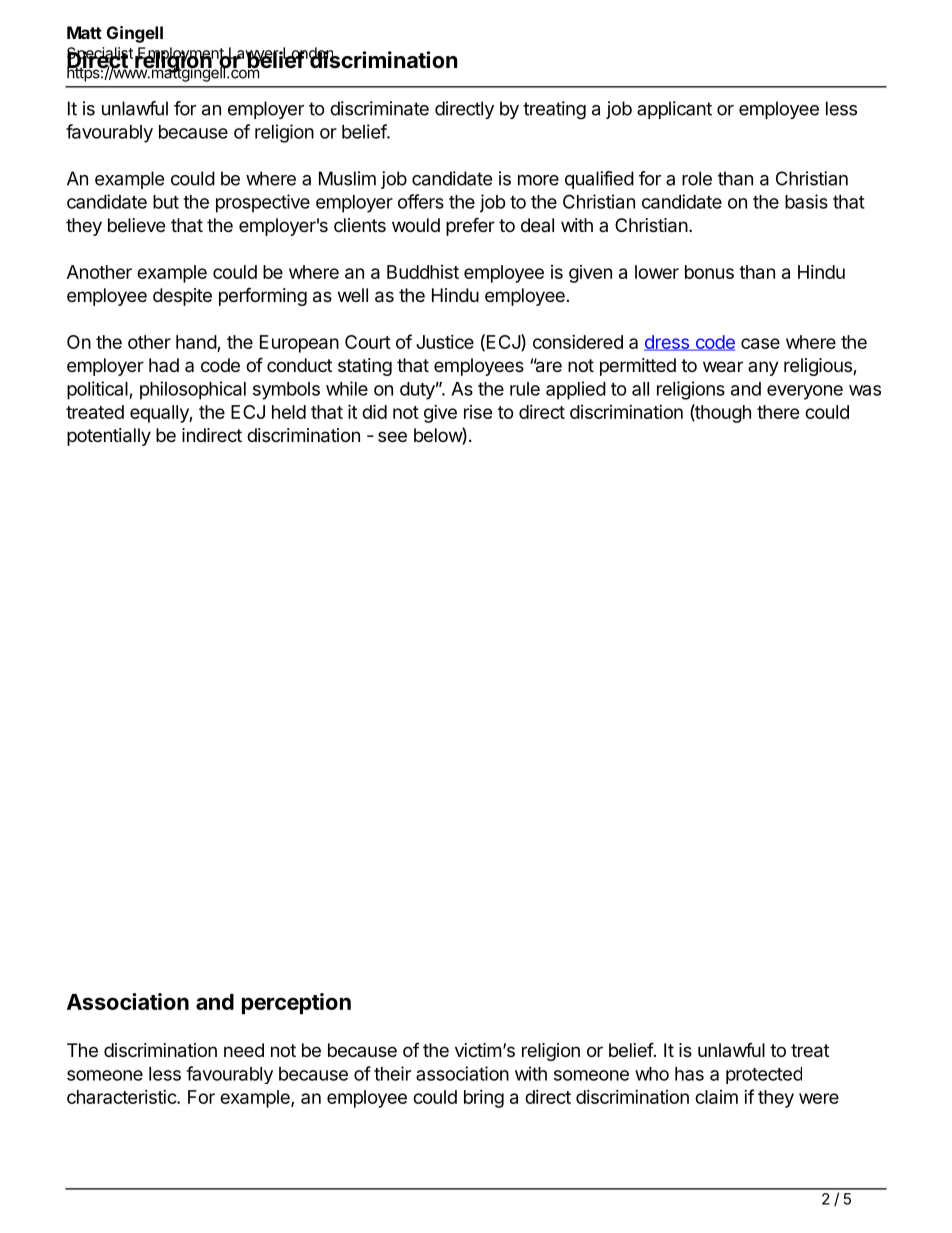  What do you see at coordinates (697, 178) in the page?
I see `role` at bounding box center [697, 178].
